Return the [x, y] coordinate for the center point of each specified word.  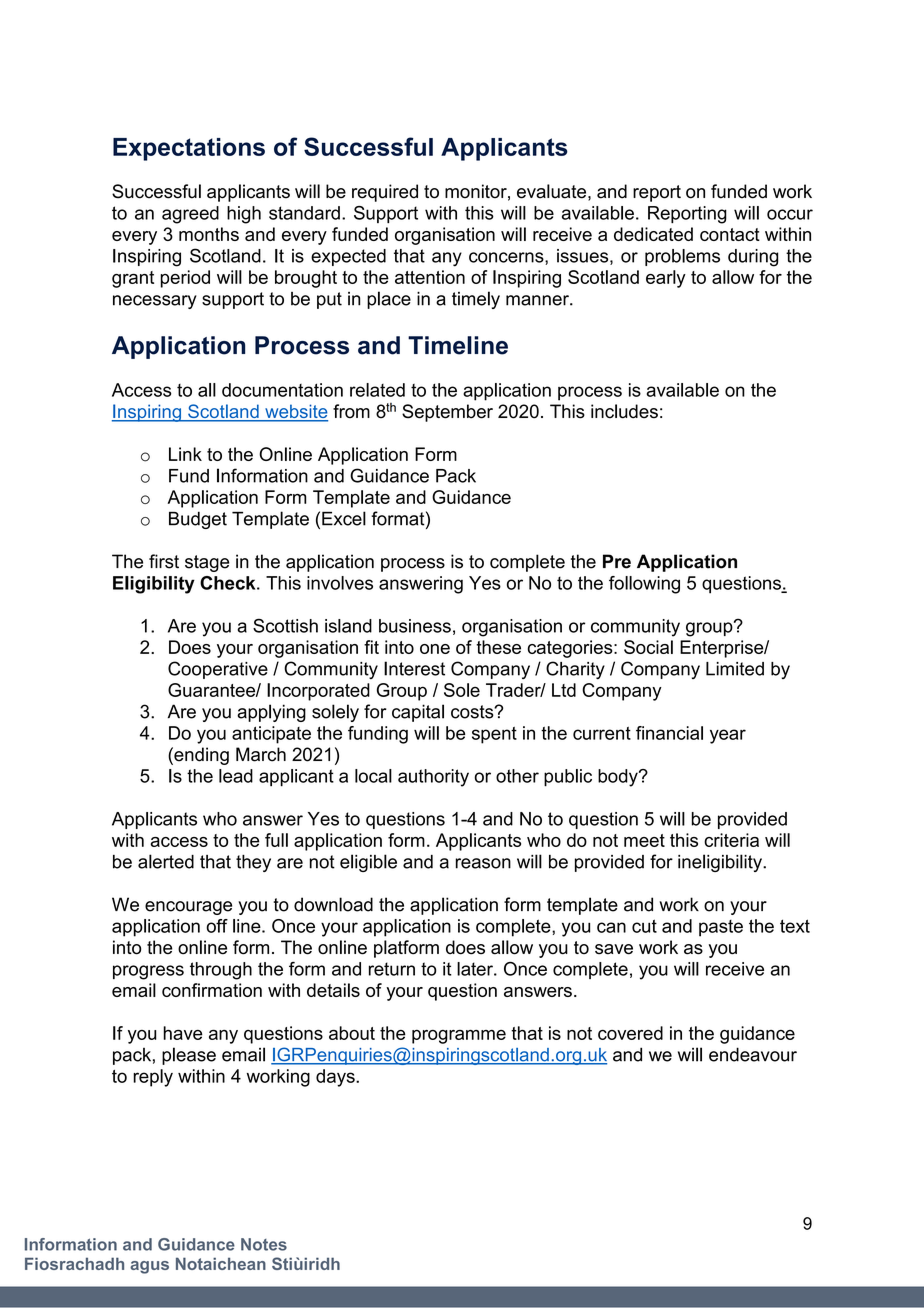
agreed [190, 215]
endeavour [753, 1054]
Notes [264, 1244]
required [385, 193]
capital [418, 713]
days [336, 1078]
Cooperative [218, 670]
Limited [735, 669]
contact [730, 234]
